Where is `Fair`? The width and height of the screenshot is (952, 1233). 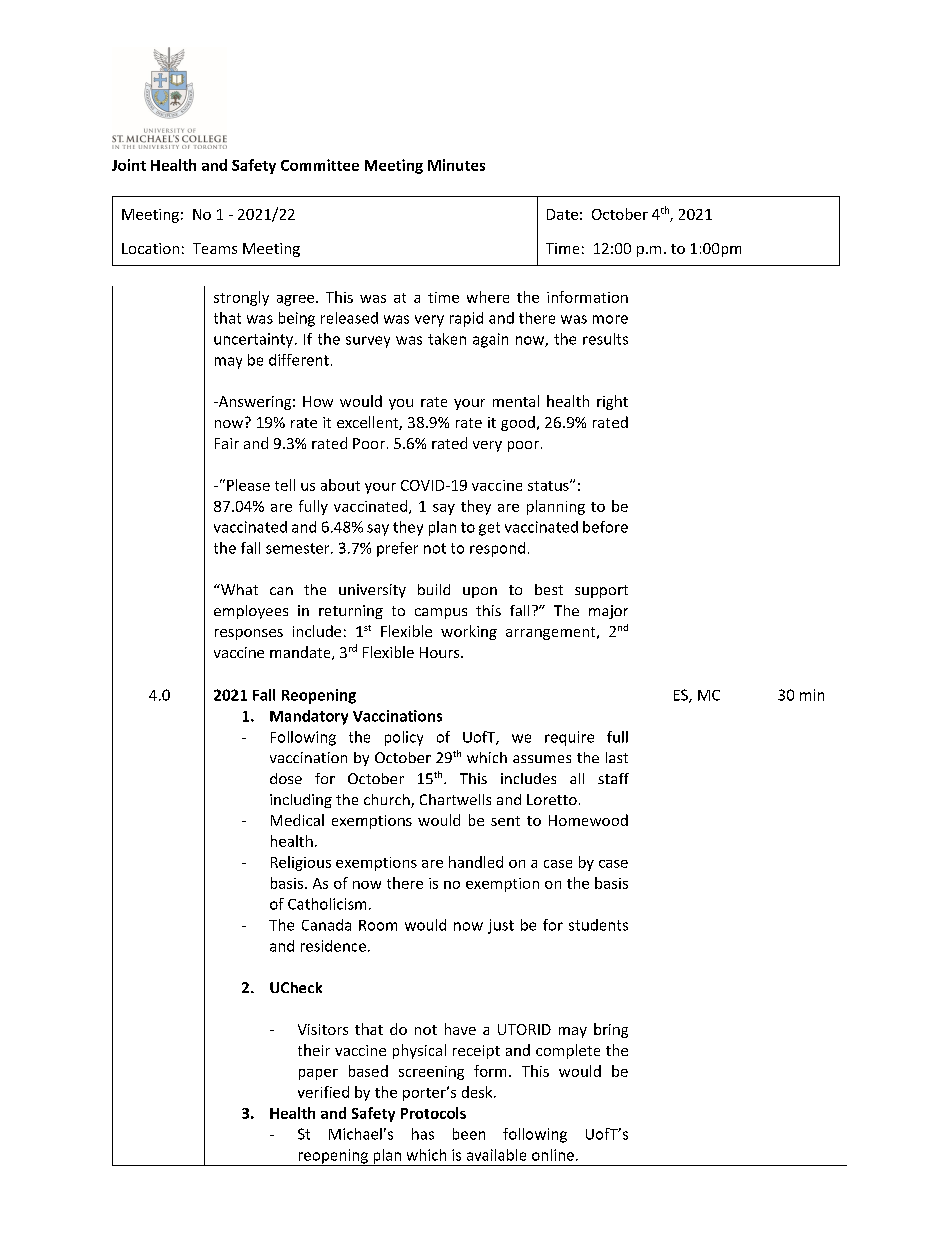 Fair is located at coordinates (227, 443).
